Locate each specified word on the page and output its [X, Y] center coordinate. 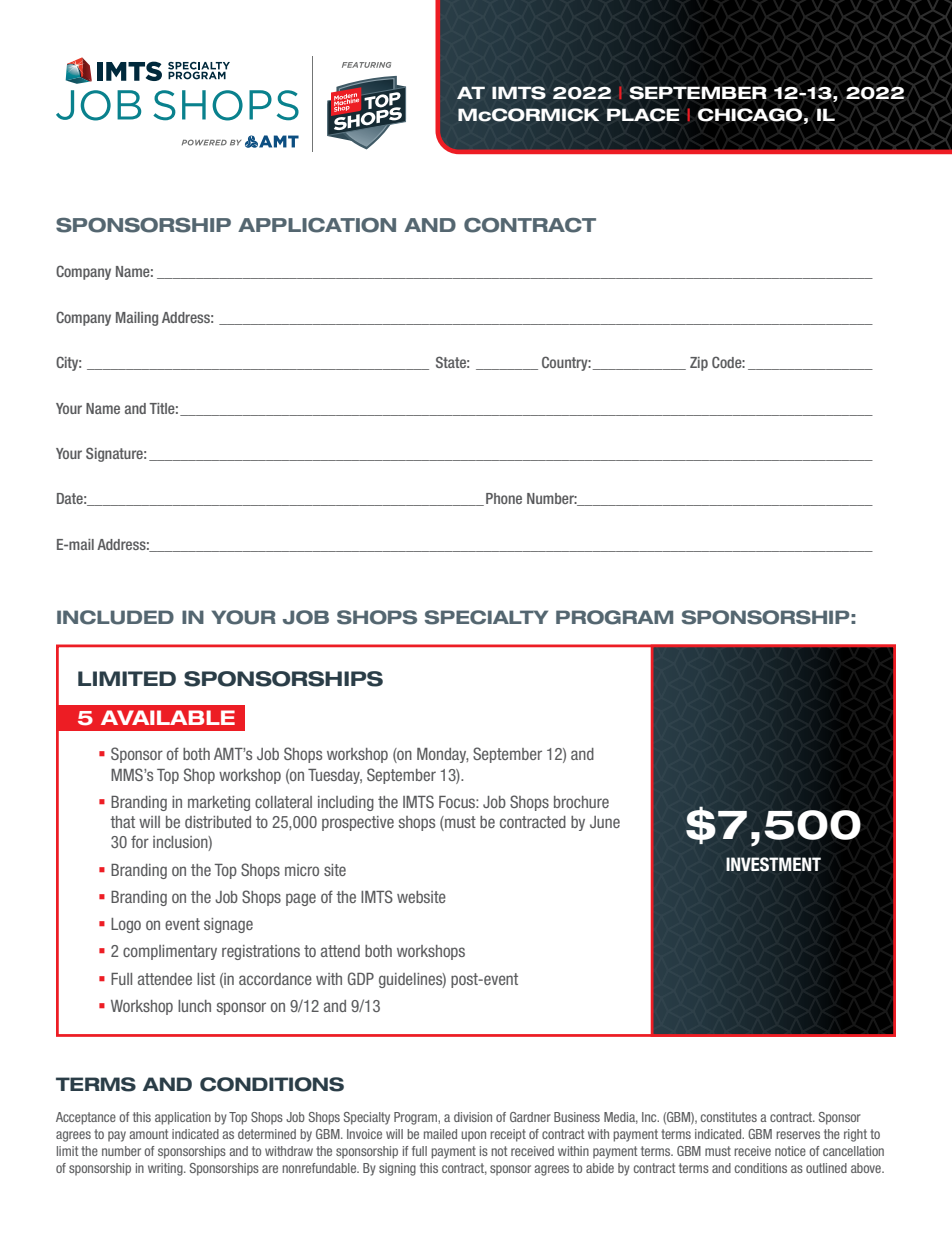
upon [473, 1136]
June [605, 822]
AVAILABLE [168, 717]
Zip [699, 364]
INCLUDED [115, 617]
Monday [442, 755]
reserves [798, 1135]
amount [149, 1134]
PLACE [643, 115]
